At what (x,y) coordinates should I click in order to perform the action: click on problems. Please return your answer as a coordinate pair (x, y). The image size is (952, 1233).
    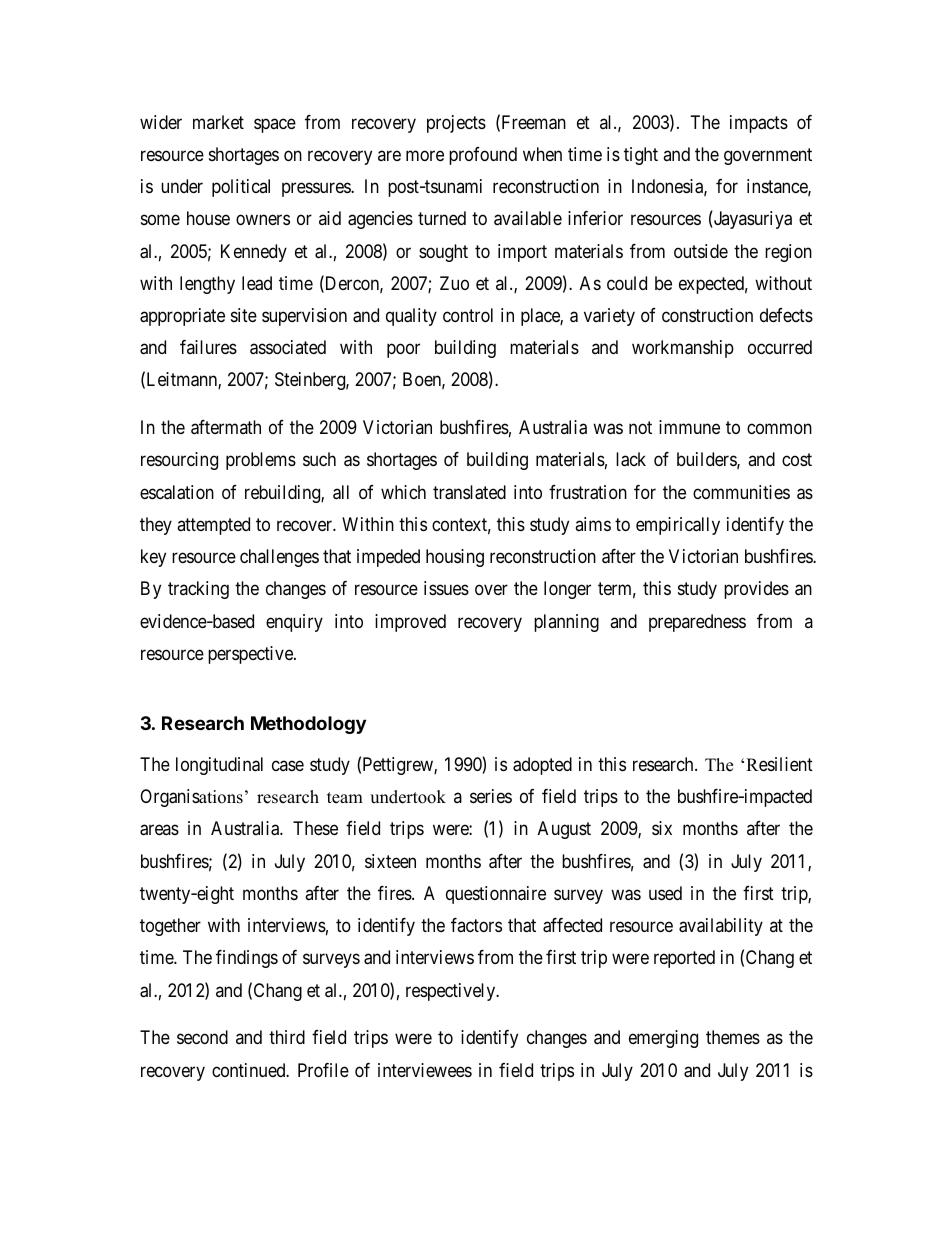
    Looking at the image, I should click on (261, 461).
